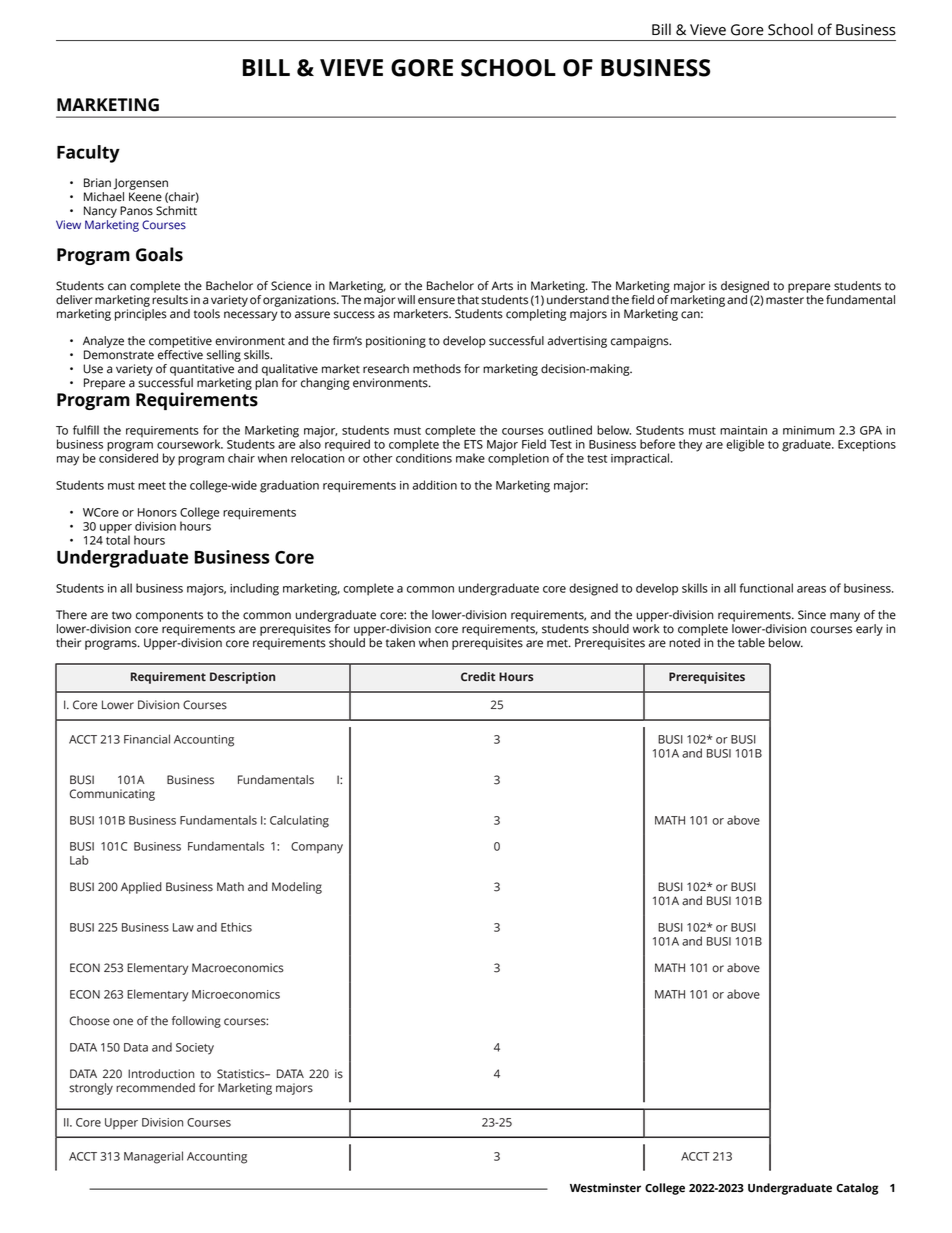 Image resolution: width=952 pixels, height=1233 pixels. I want to click on Westminster, so click(605, 1188).
